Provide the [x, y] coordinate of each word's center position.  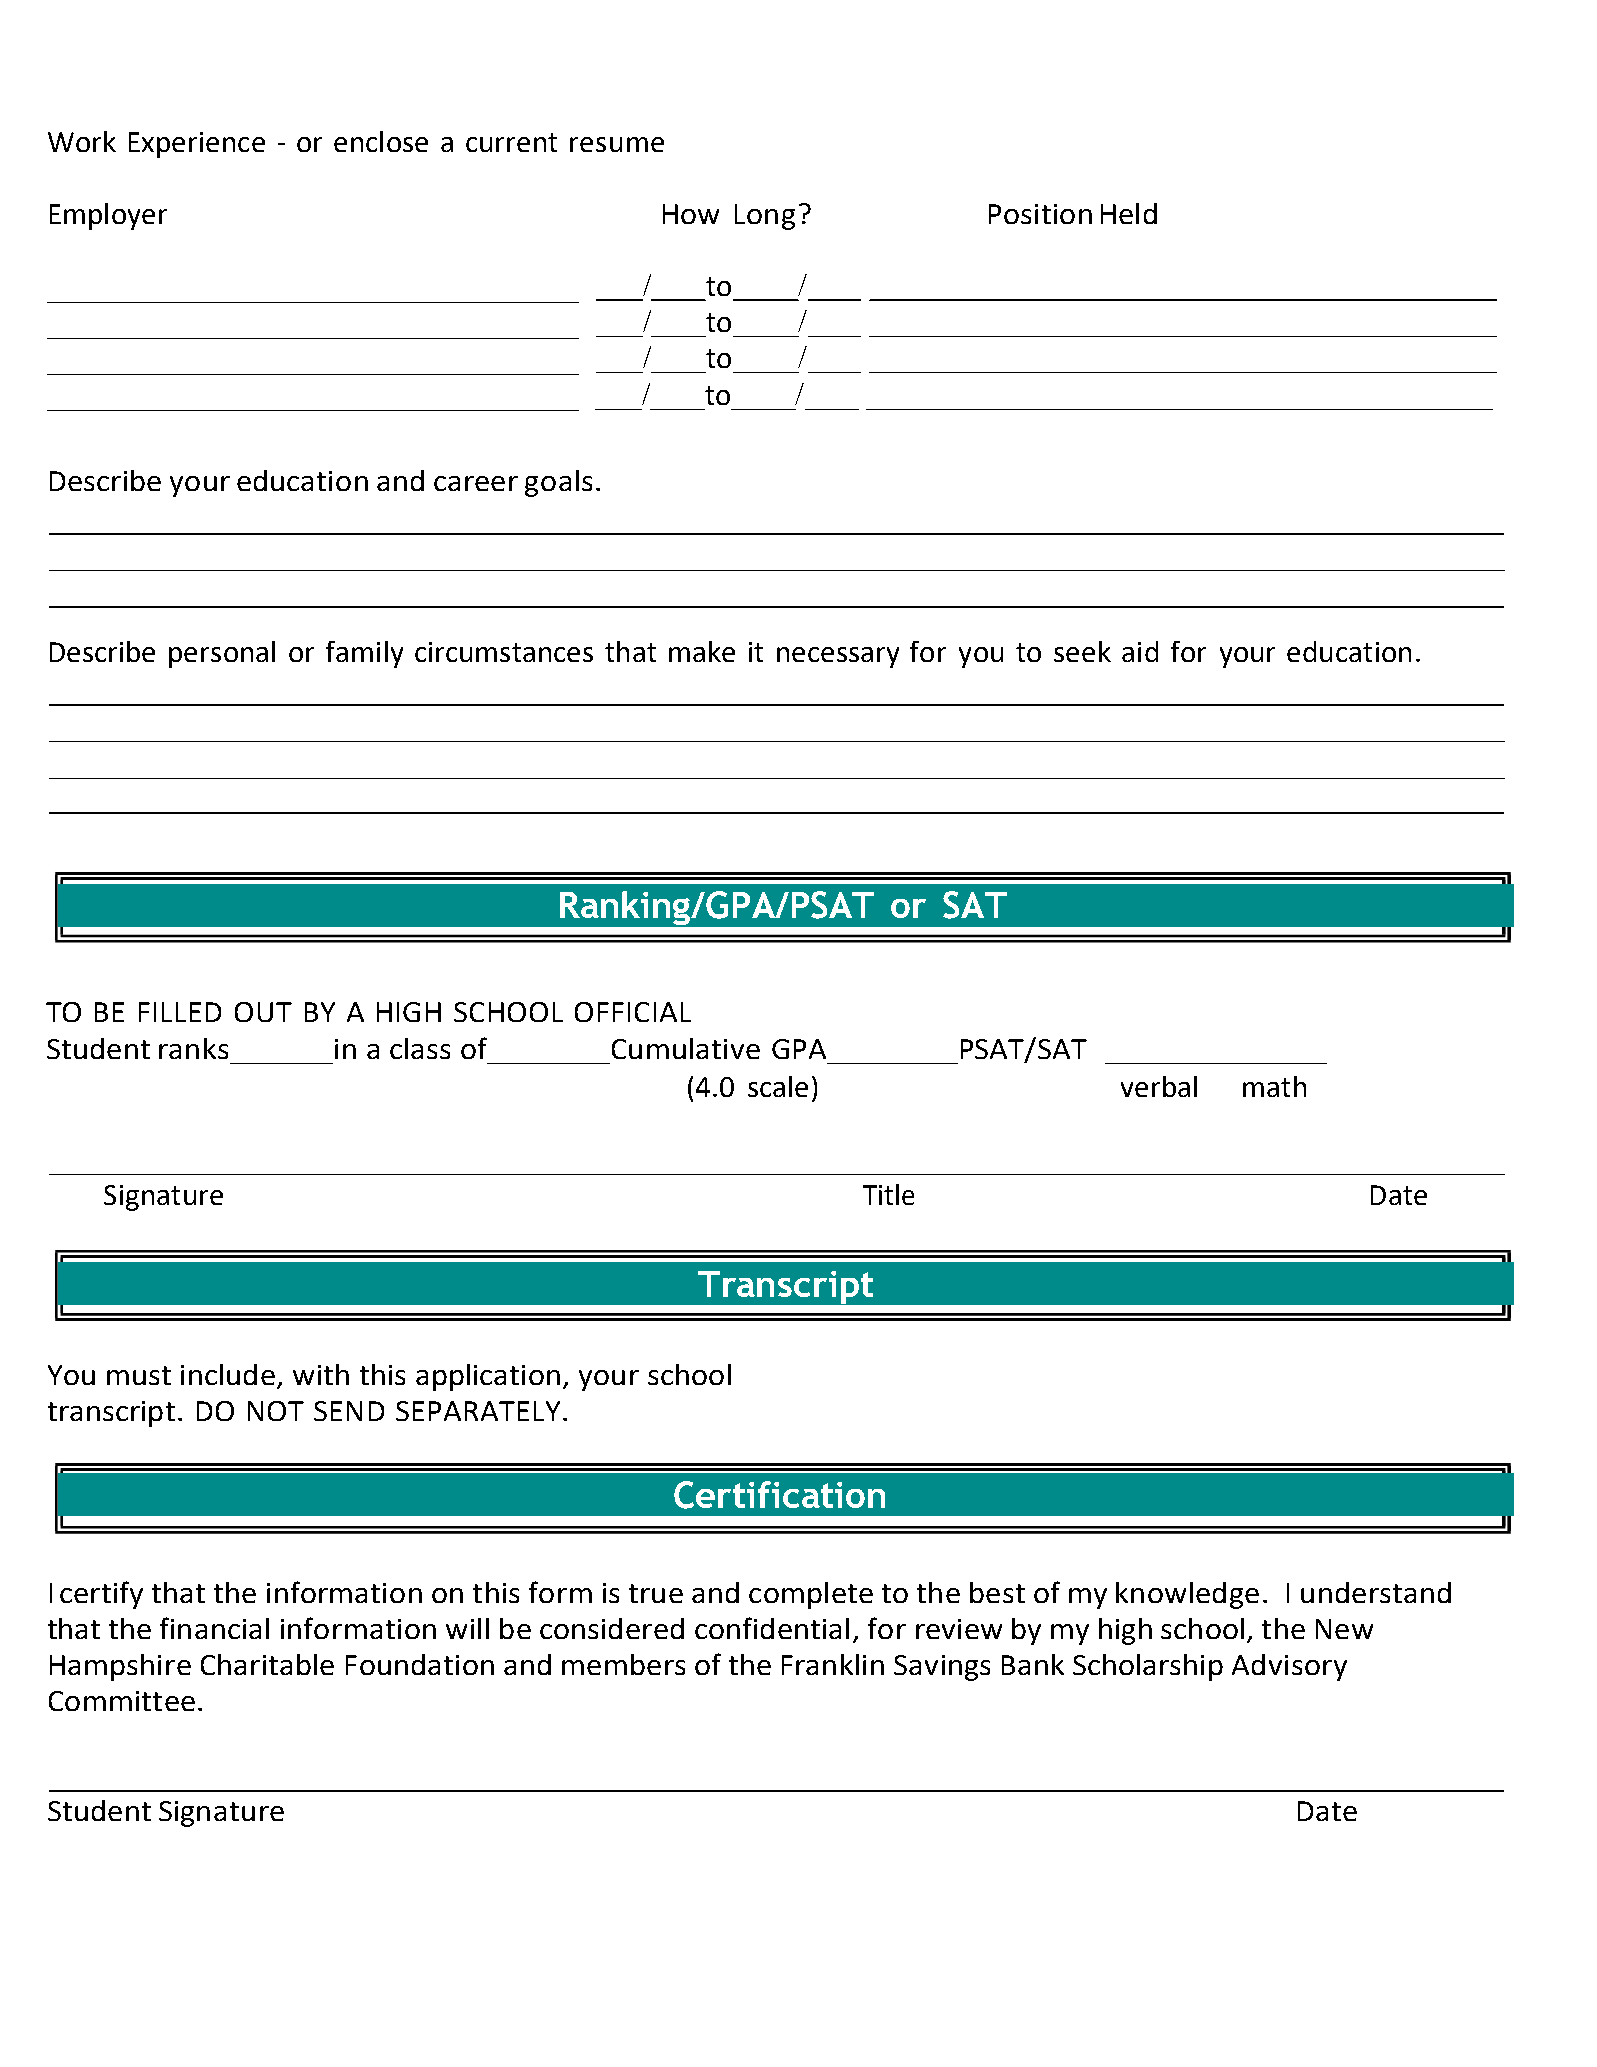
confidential [772, 1628]
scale [778, 1086]
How [691, 214]
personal [222, 654]
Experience [197, 145]
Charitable [267, 1664]
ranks [193, 1048]
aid [1140, 651]
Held [1129, 213]
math [1274, 1086]
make [702, 651]
